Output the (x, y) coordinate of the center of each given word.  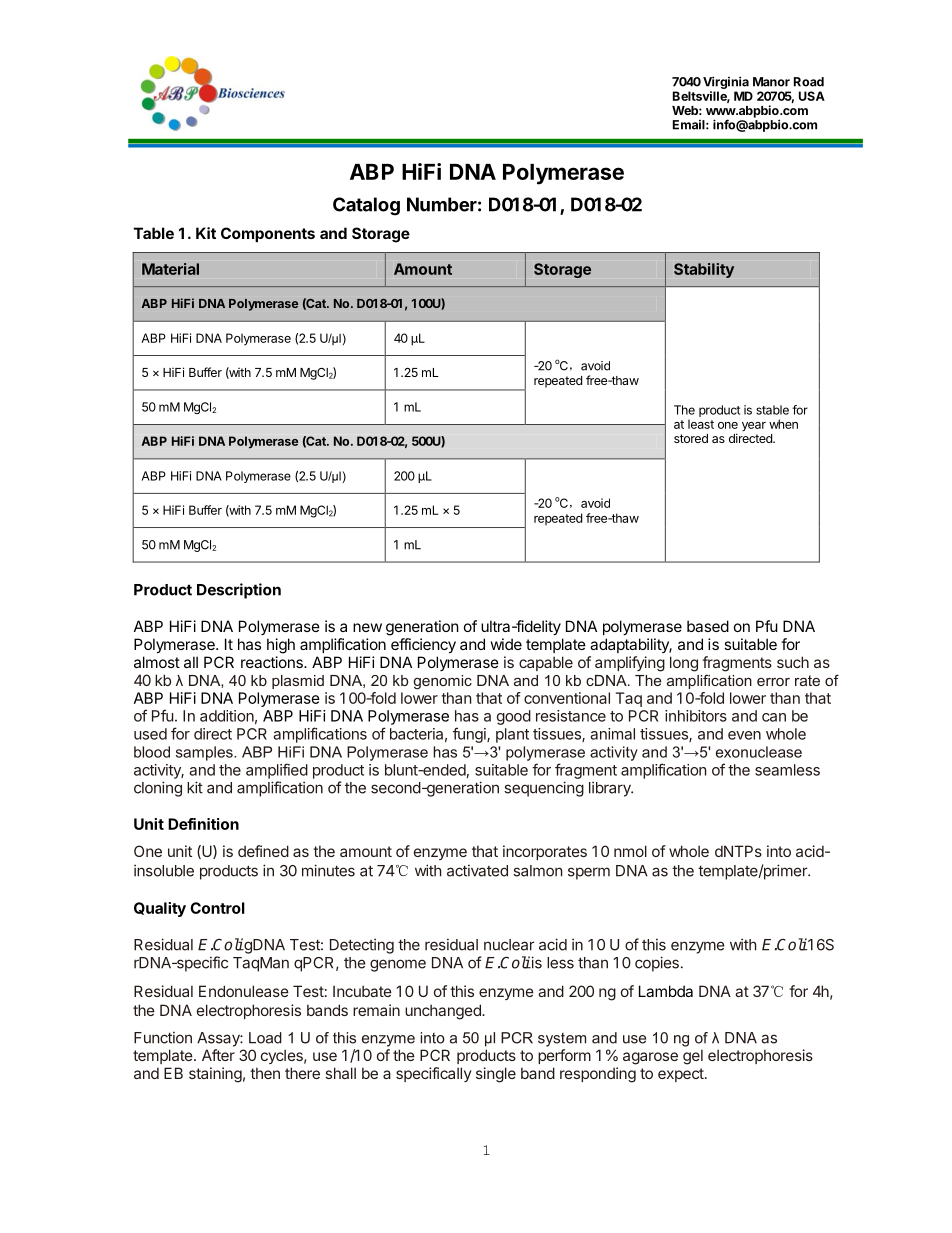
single (496, 1075)
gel (693, 1057)
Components (268, 234)
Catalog (366, 206)
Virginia (726, 82)
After (218, 1055)
